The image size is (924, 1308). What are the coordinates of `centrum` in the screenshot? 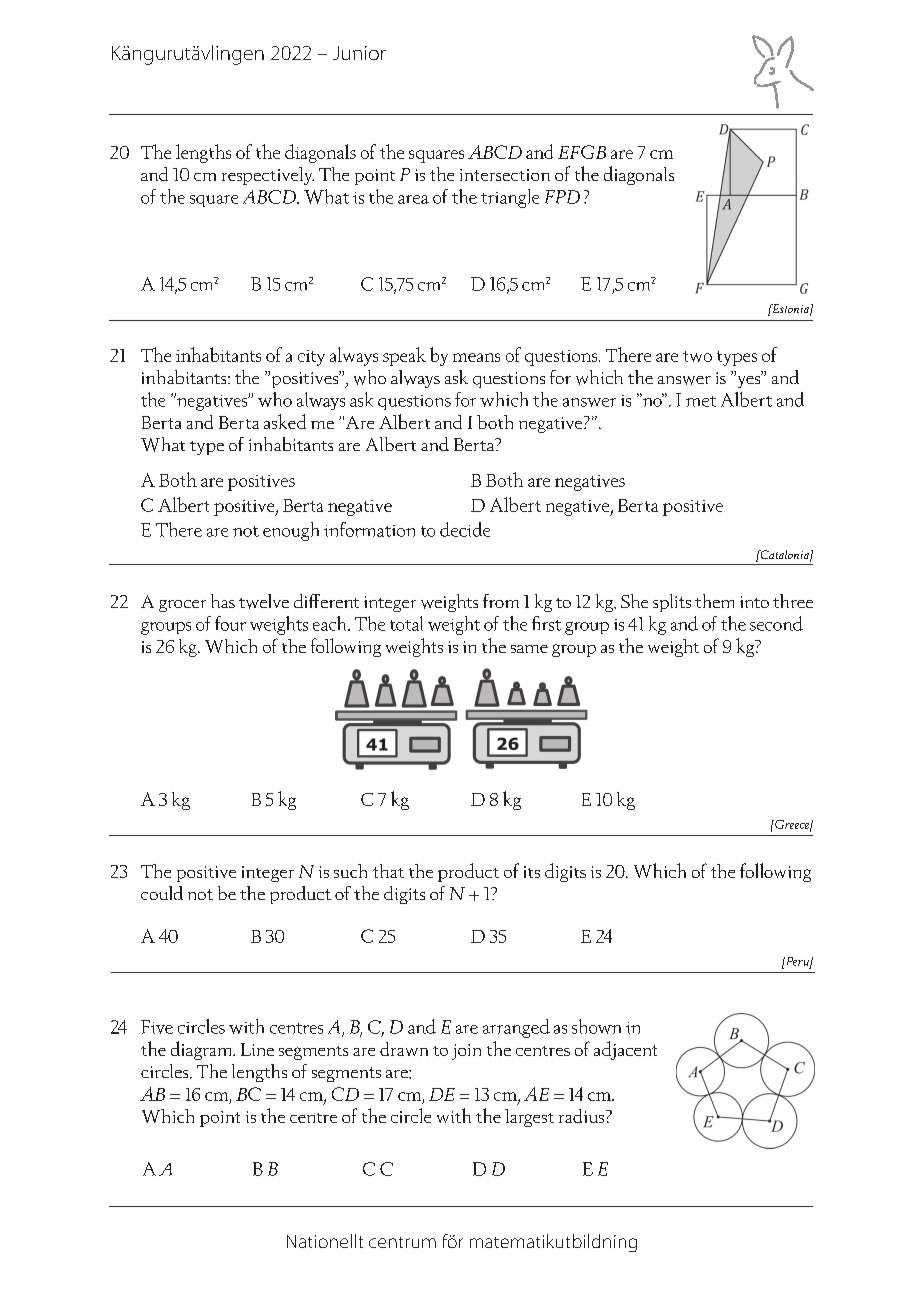 It's located at (402, 1242).
